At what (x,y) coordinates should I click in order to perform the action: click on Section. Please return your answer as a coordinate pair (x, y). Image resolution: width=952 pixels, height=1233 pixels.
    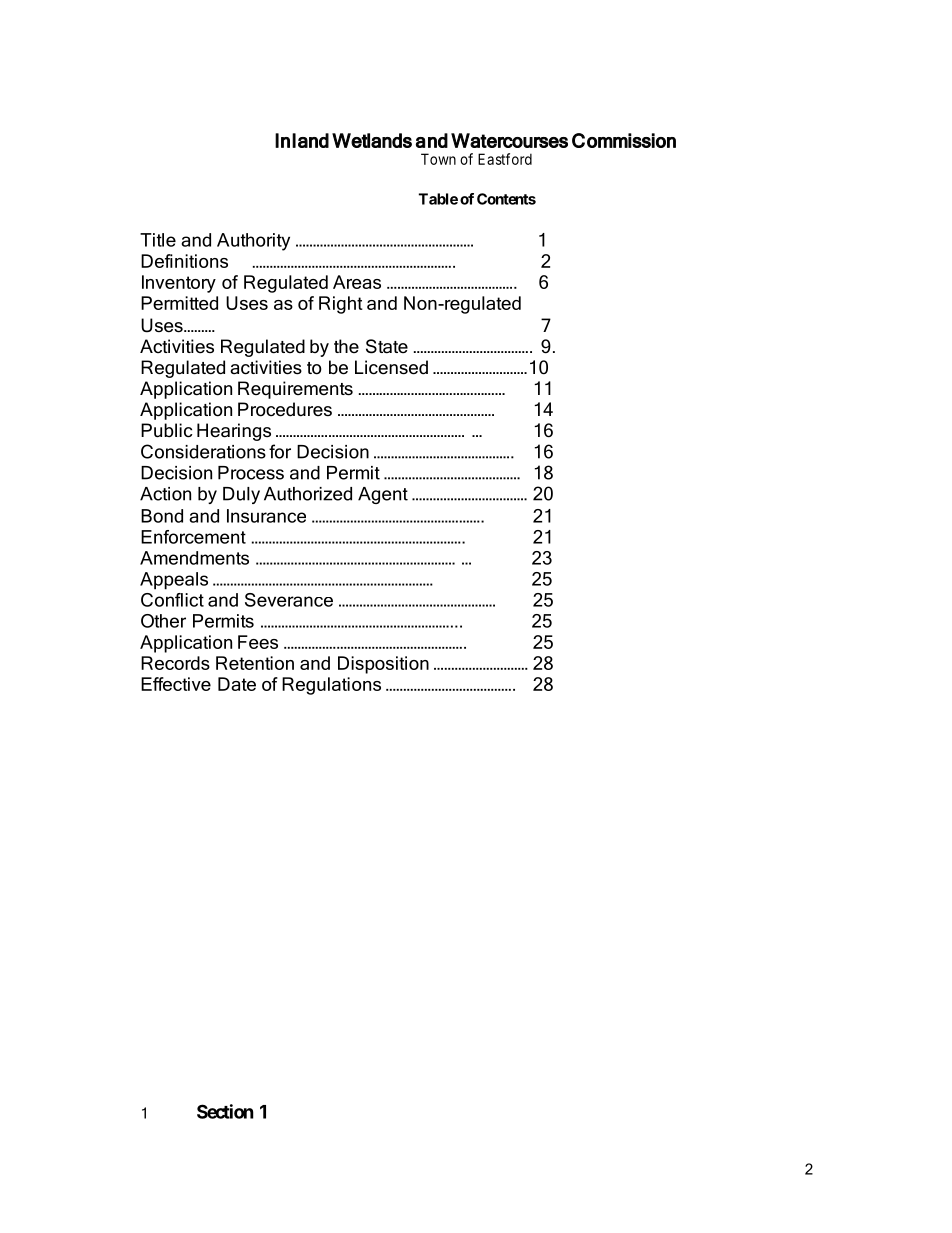
    Looking at the image, I should click on (225, 1111).
